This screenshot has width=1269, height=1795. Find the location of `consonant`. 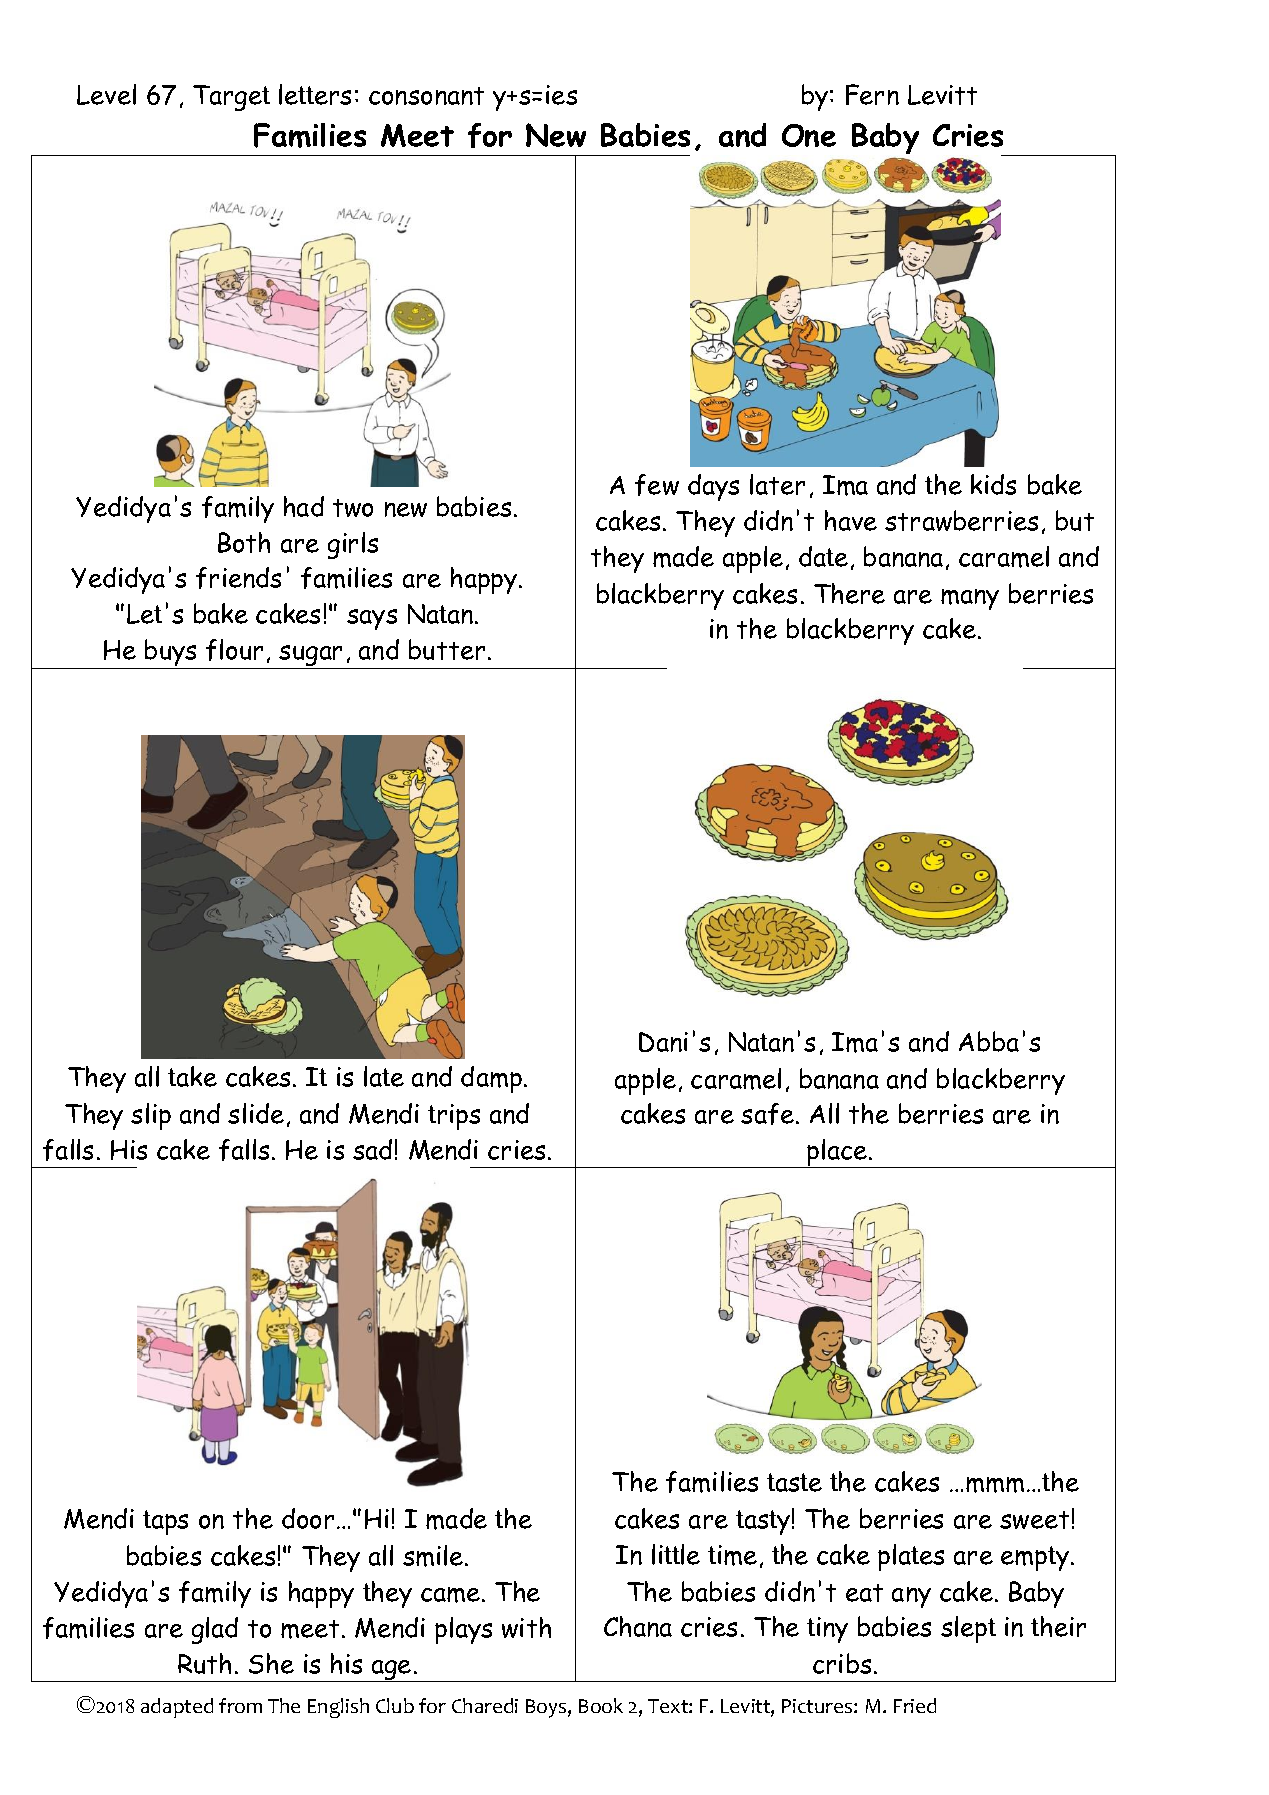

consonant is located at coordinates (426, 96).
